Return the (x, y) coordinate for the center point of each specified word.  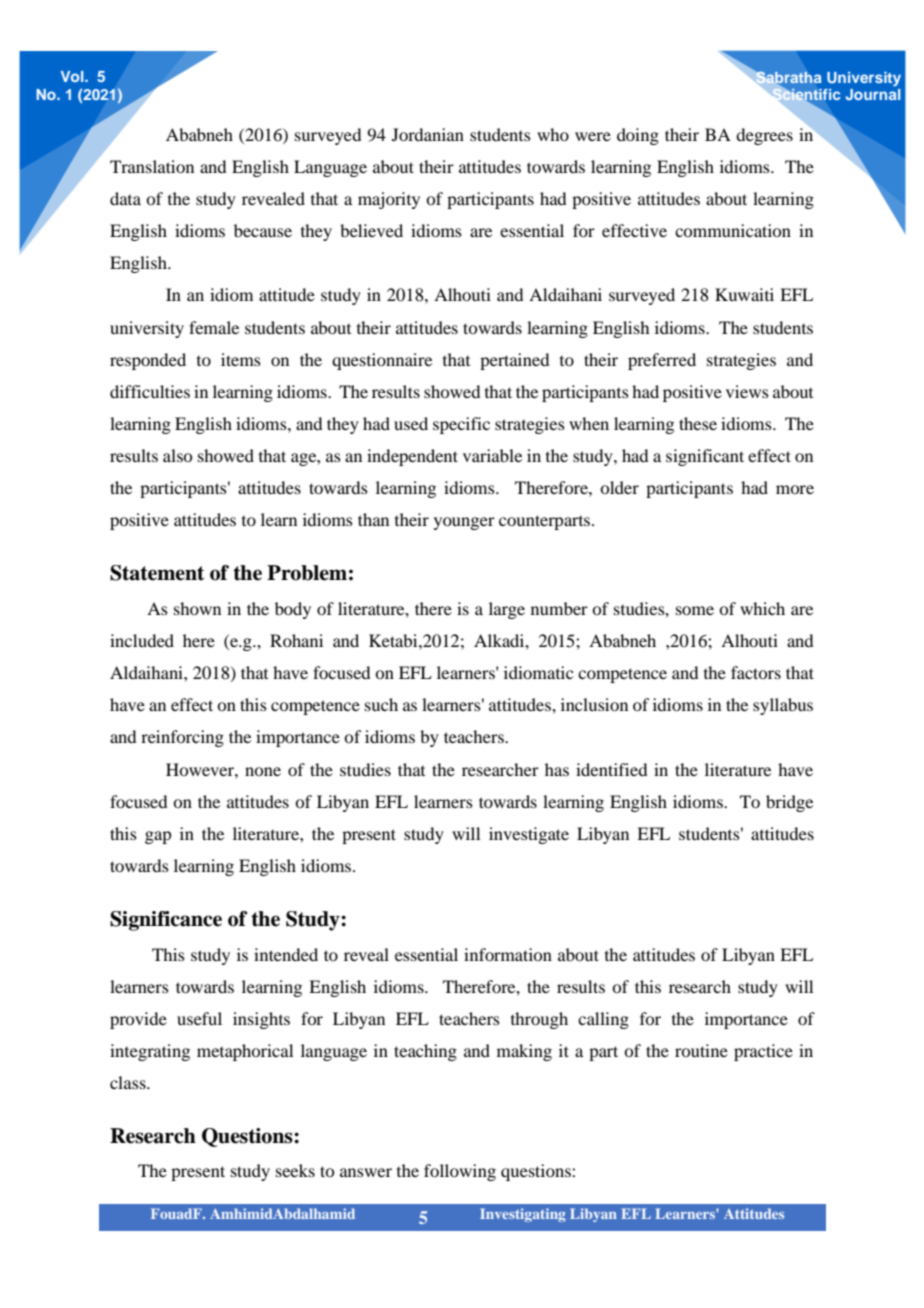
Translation (152, 166)
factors (756, 672)
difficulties (150, 391)
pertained (514, 361)
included (142, 640)
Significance (166, 921)
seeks (295, 1170)
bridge (789, 803)
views (747, 391)
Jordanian (428, 134)
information (508, 954)
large (507, 610)
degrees (764, 136)
